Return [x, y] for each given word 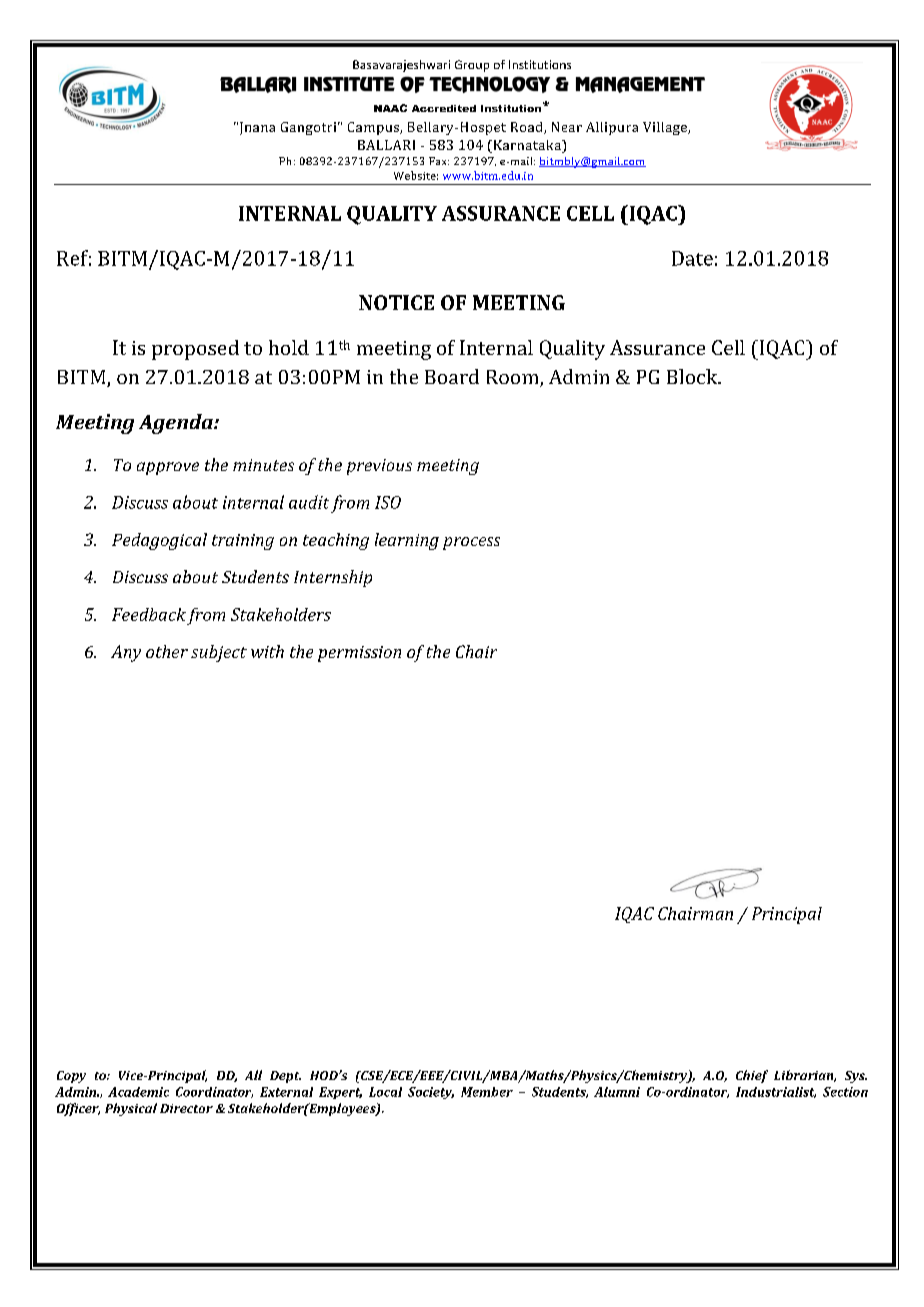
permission [359, 654]
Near [567, 127]
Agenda [177, 424]
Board [452, 376]
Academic [138, 1092]
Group [472, 66]
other [167, 651]
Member [487, 1092]
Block [693, 376]
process [471, 543]
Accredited [444, 108]
